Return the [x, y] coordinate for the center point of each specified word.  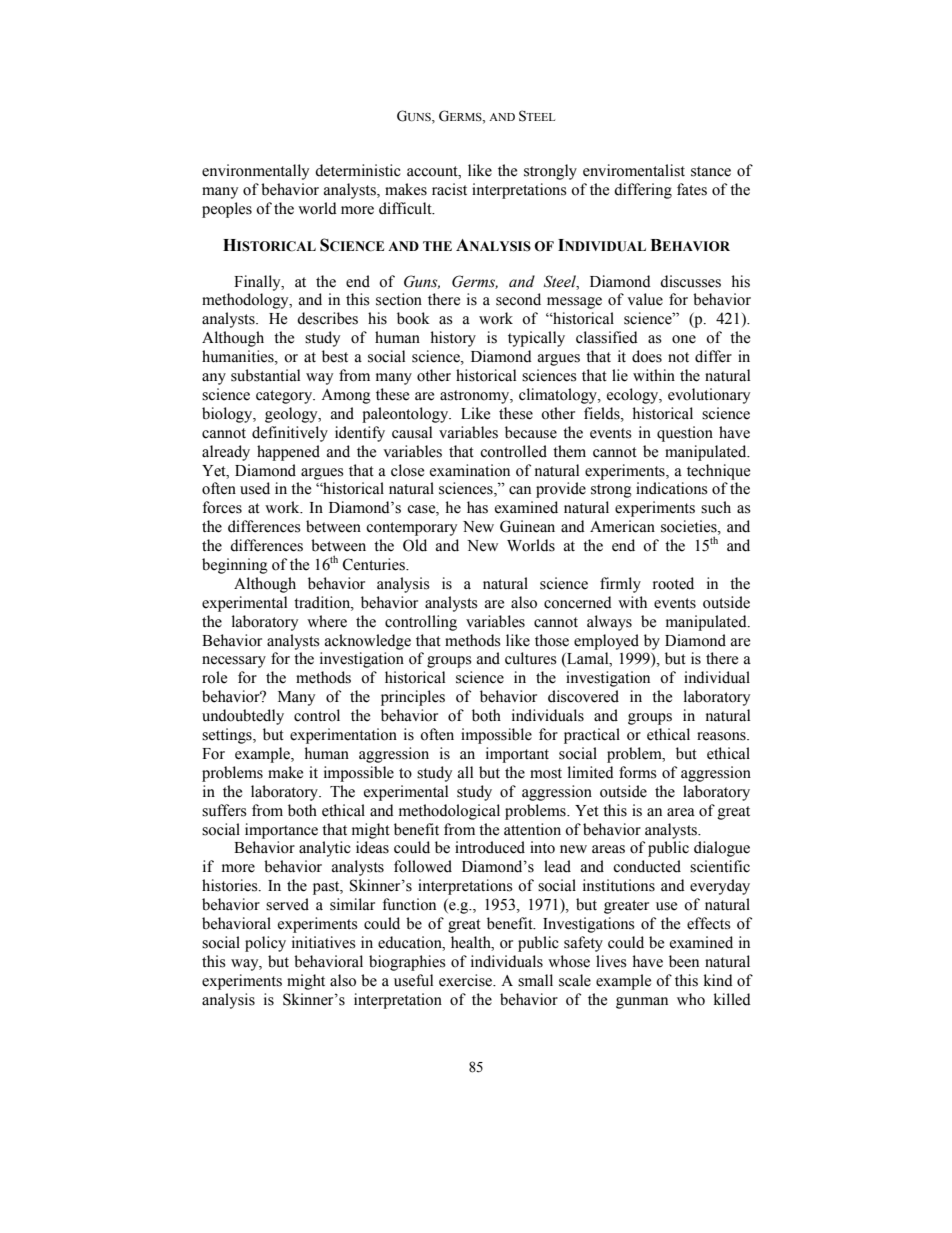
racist [449, 189]
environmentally [255, 172]
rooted [673, 583]
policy [265, 944]
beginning [235, 566]
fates [692, 189]
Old [415, 545]
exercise [467, 980]
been [684, 961]
